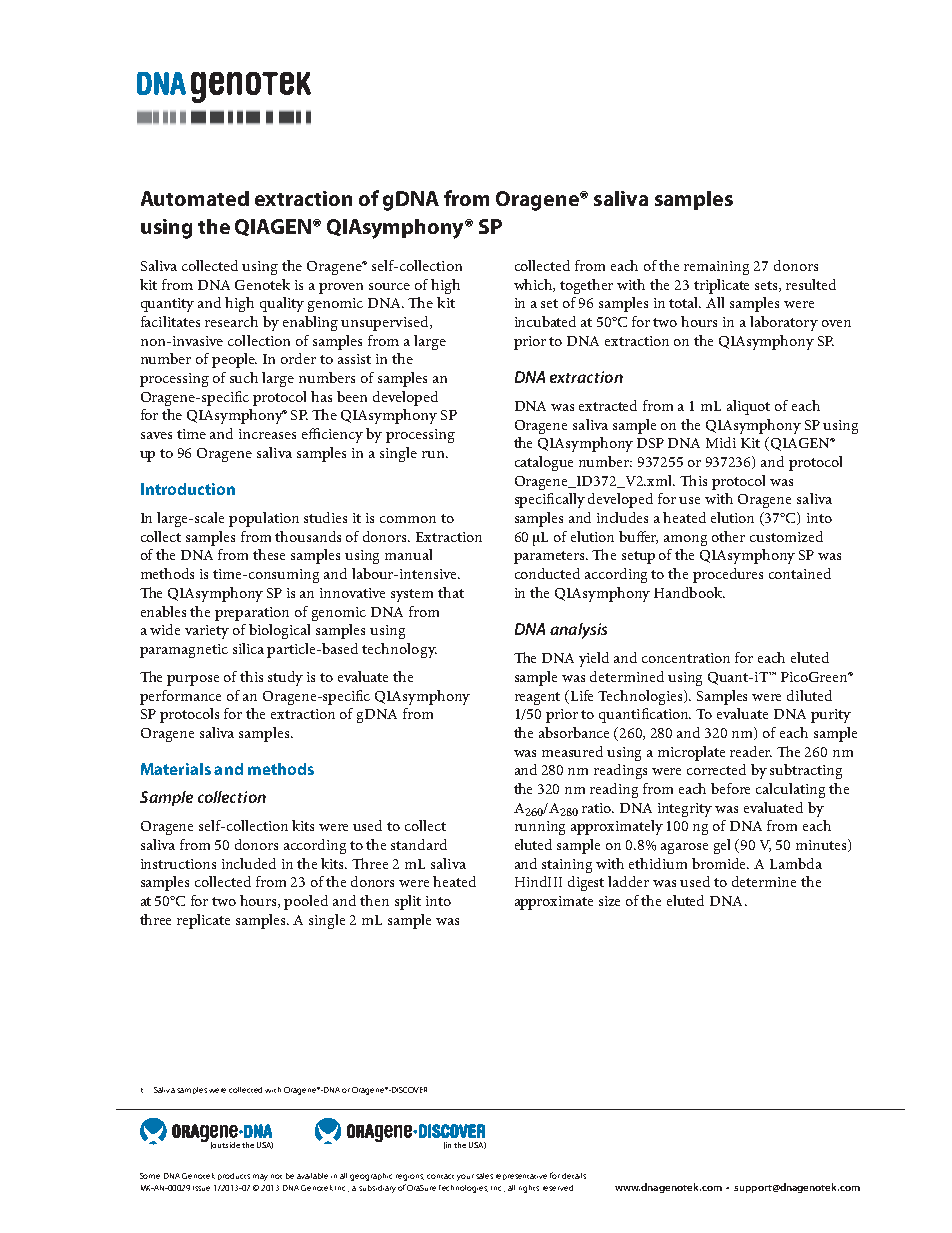 The height and width of the image is (1233, 952). What do you see at coordinates (195, 198) in the image?
I see `Automated` at bounding box center [195, 198].
